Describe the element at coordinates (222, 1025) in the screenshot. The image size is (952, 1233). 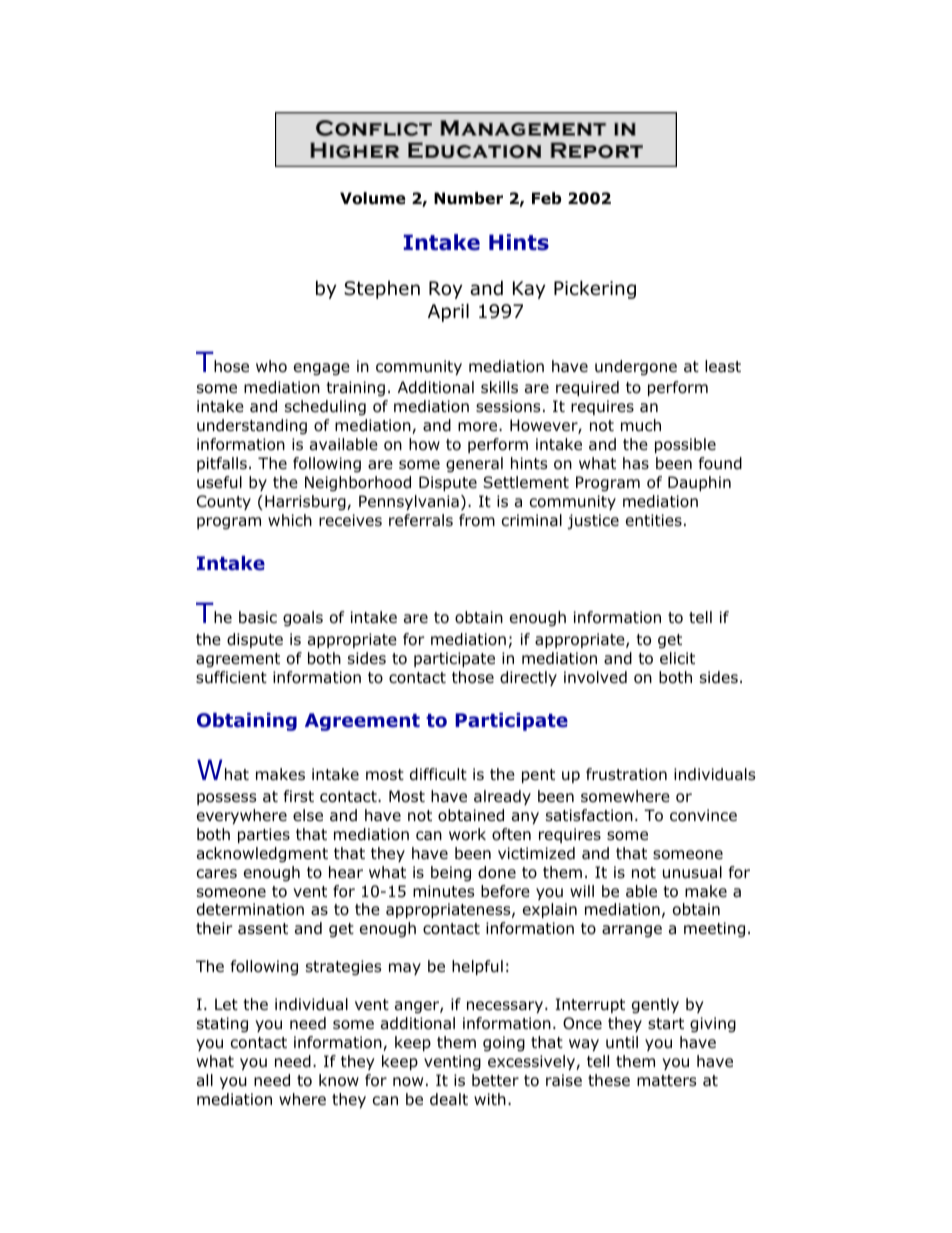
I see `stating` at that location.
